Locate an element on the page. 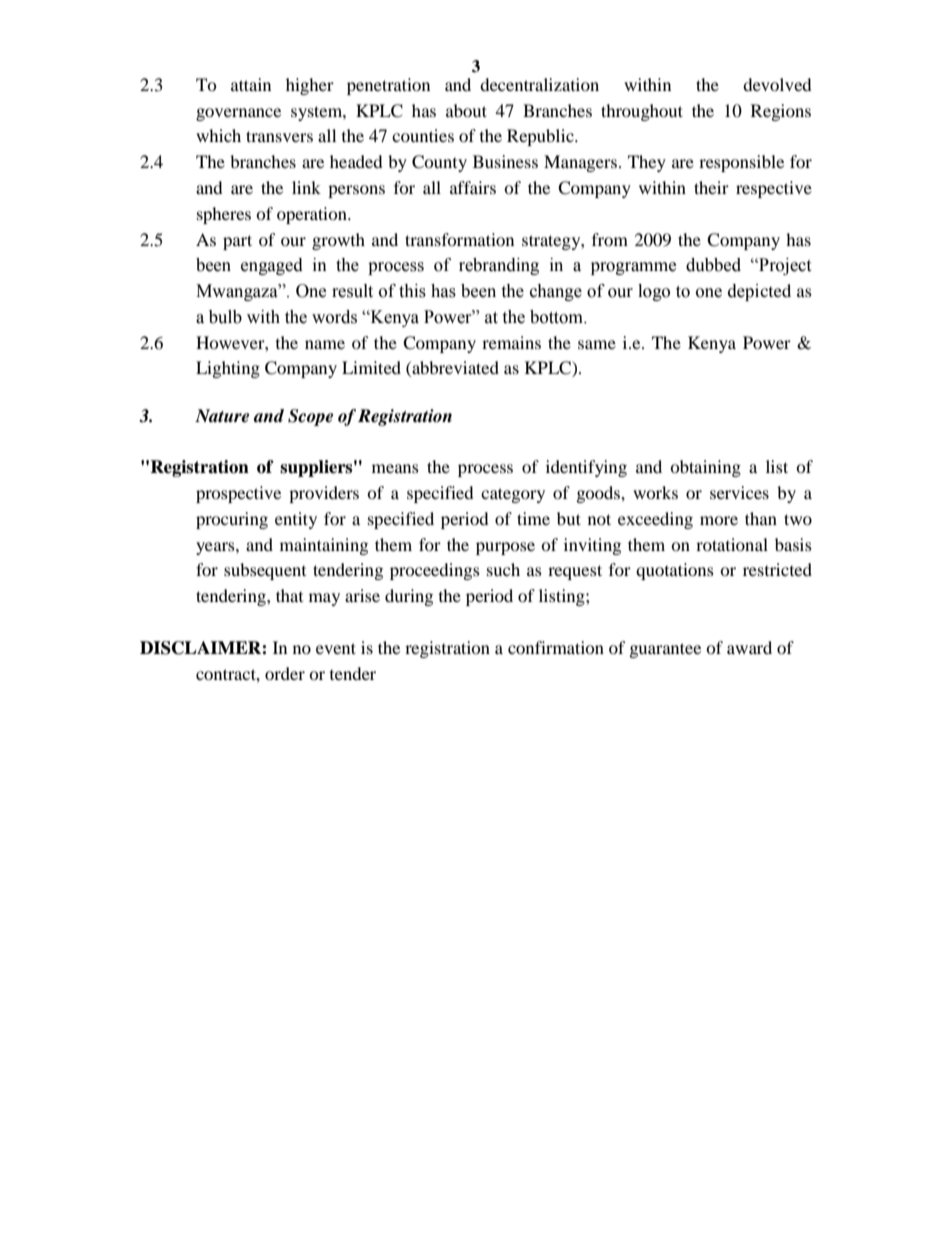  same is located at coordinates (597, 344).
